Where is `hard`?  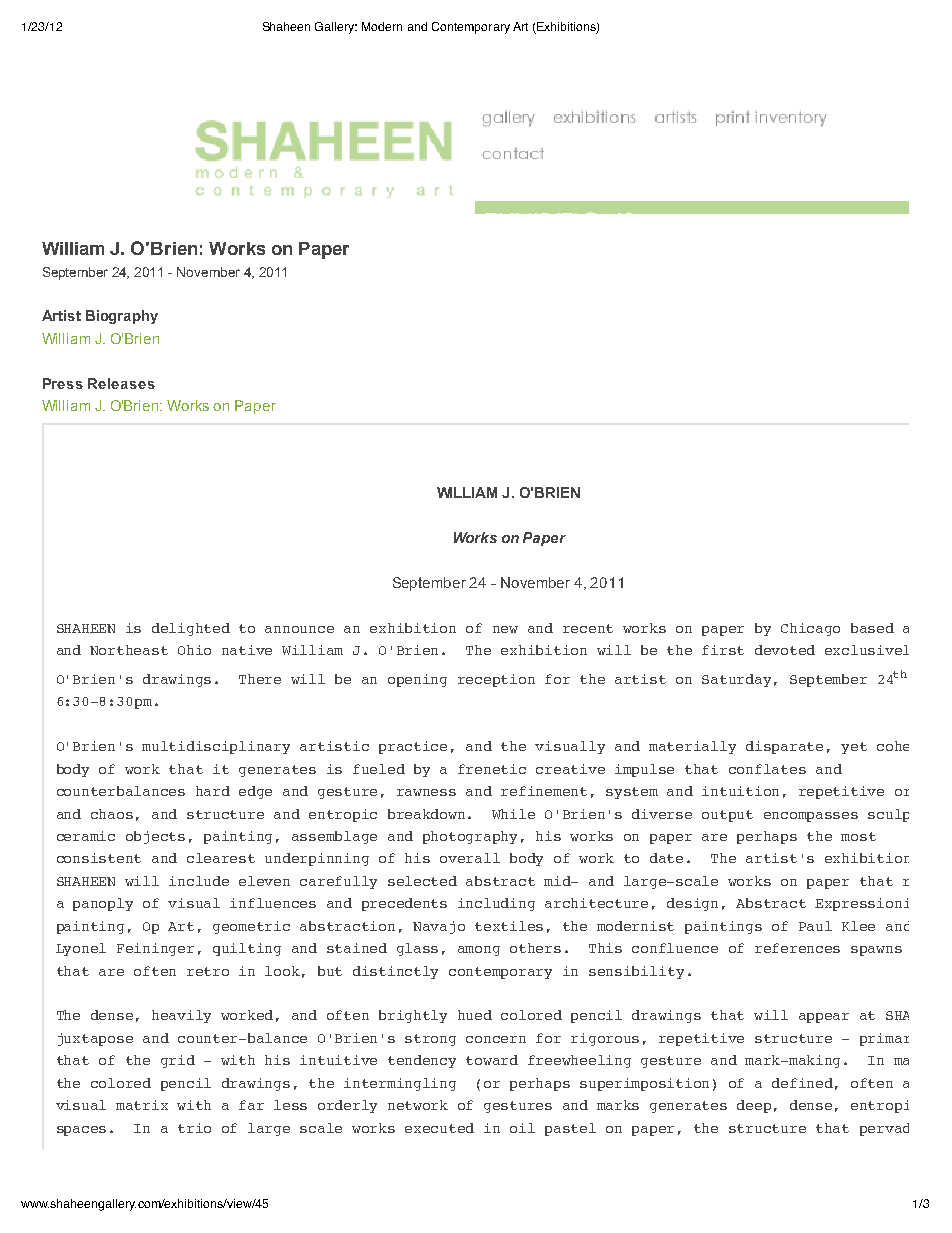 hard is located at coordinates (213, 791).
